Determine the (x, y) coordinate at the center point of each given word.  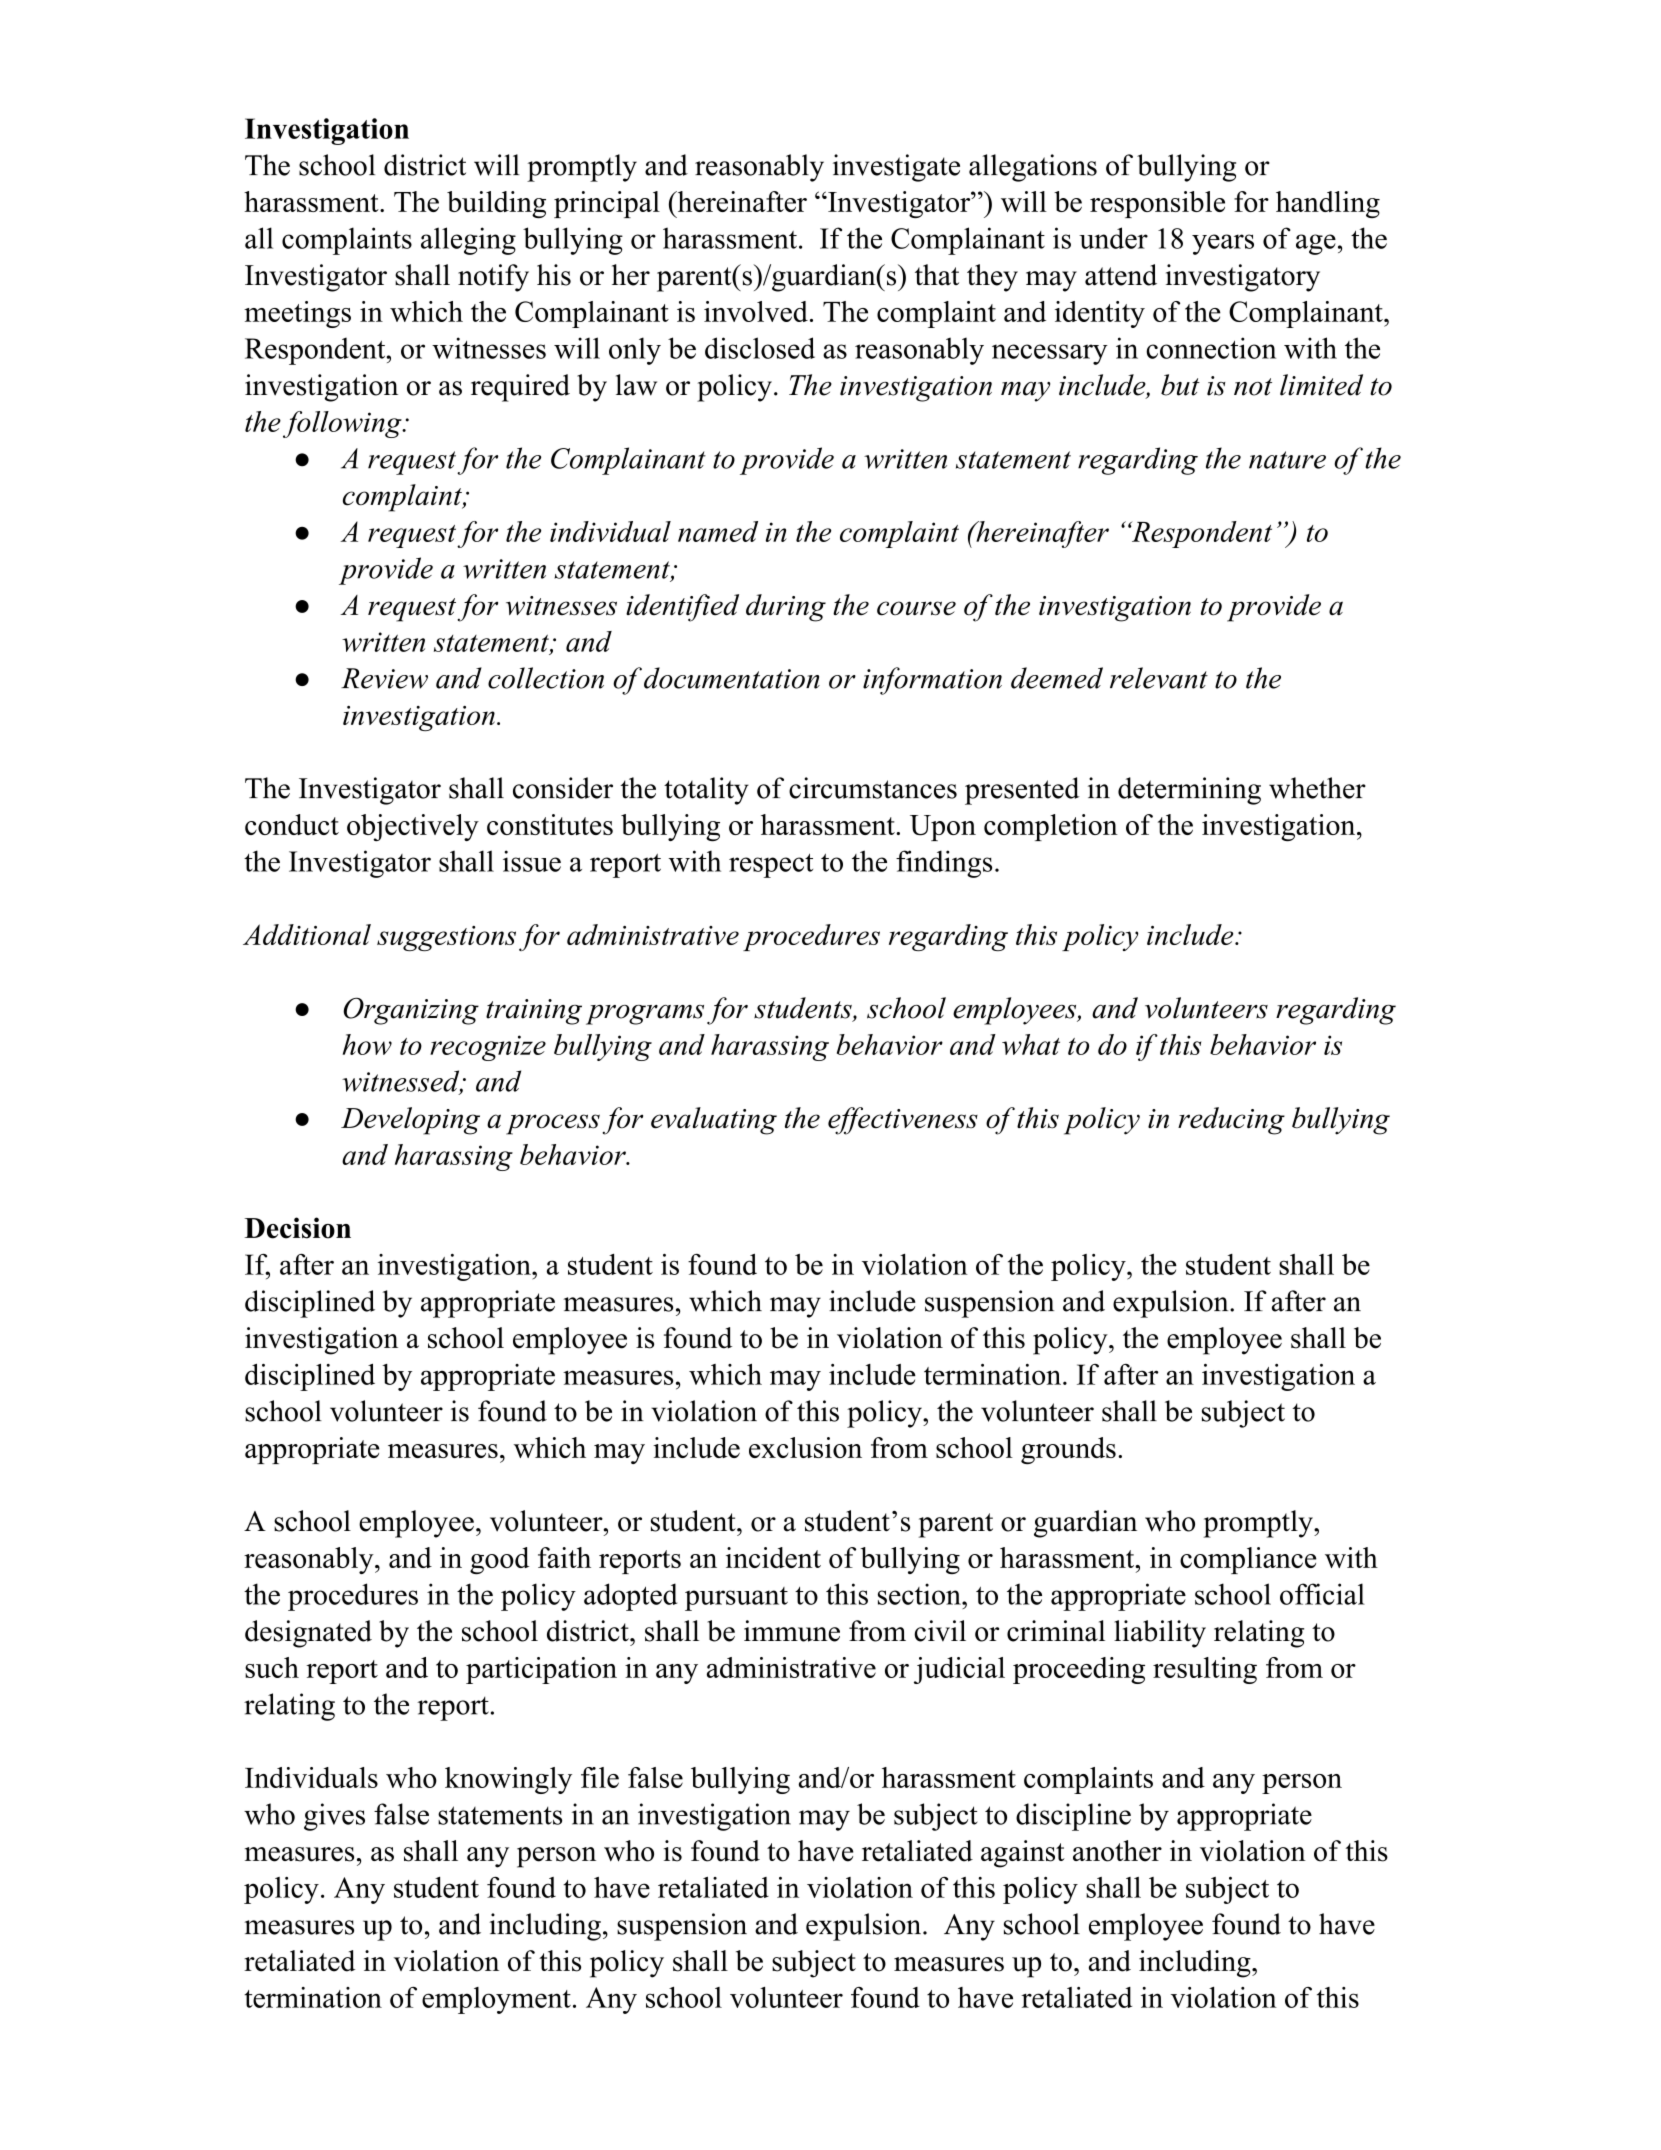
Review (384, 678)
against (1023, 1854)
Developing (410, 1121)
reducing (1231, 1121)
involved (756, 311)
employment (496, 2000)
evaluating (714, 1121)
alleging (468, 241)
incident (773, 1557)
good (499, 1560)
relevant (1159, 678)
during (786, 608)
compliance (1248, 1560)
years (1223, 244)
